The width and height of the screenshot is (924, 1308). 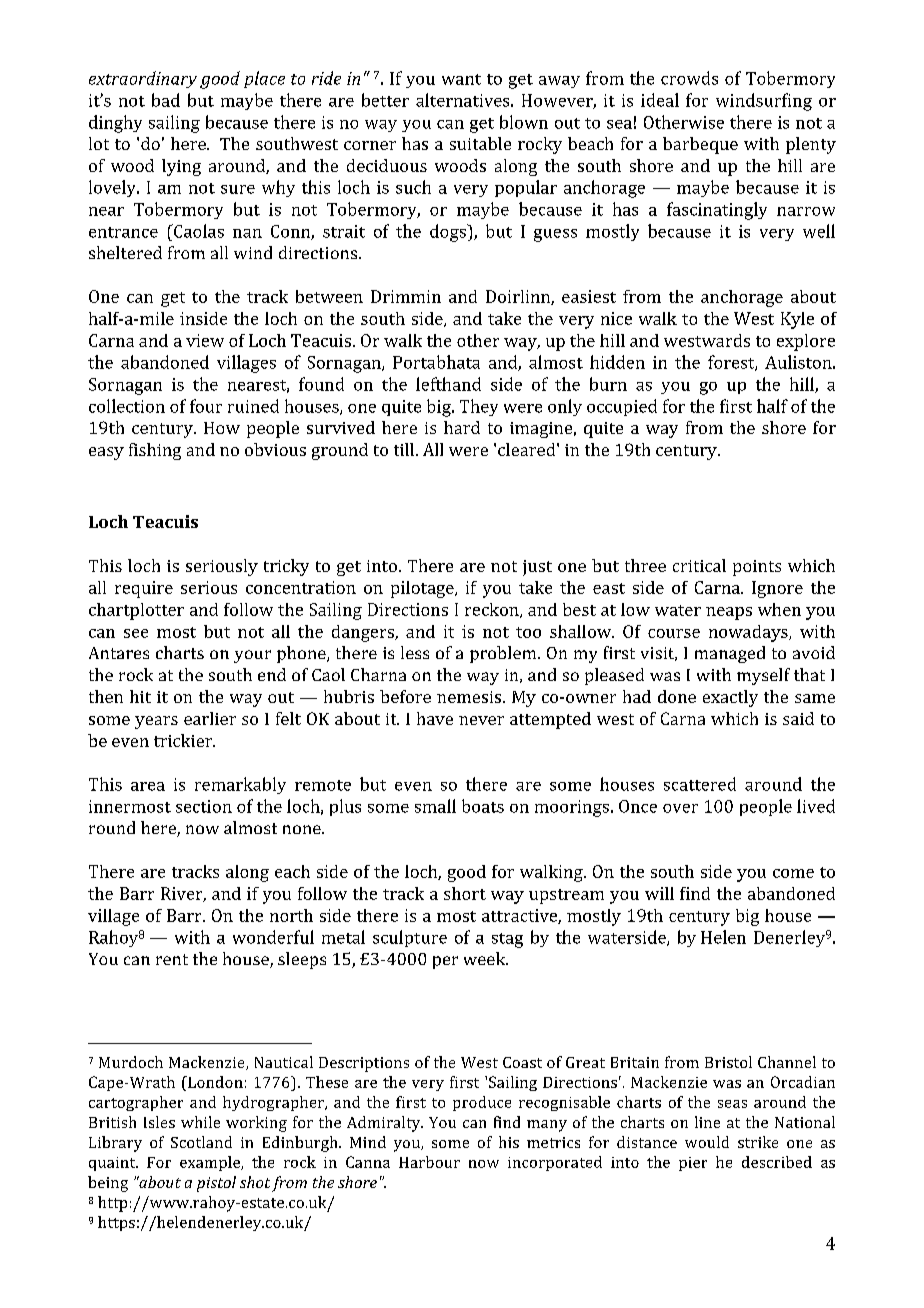 What do you see at coordinates (700, 784) in the screenshot?
I see `scattered` at bounding box center [700, 784].
